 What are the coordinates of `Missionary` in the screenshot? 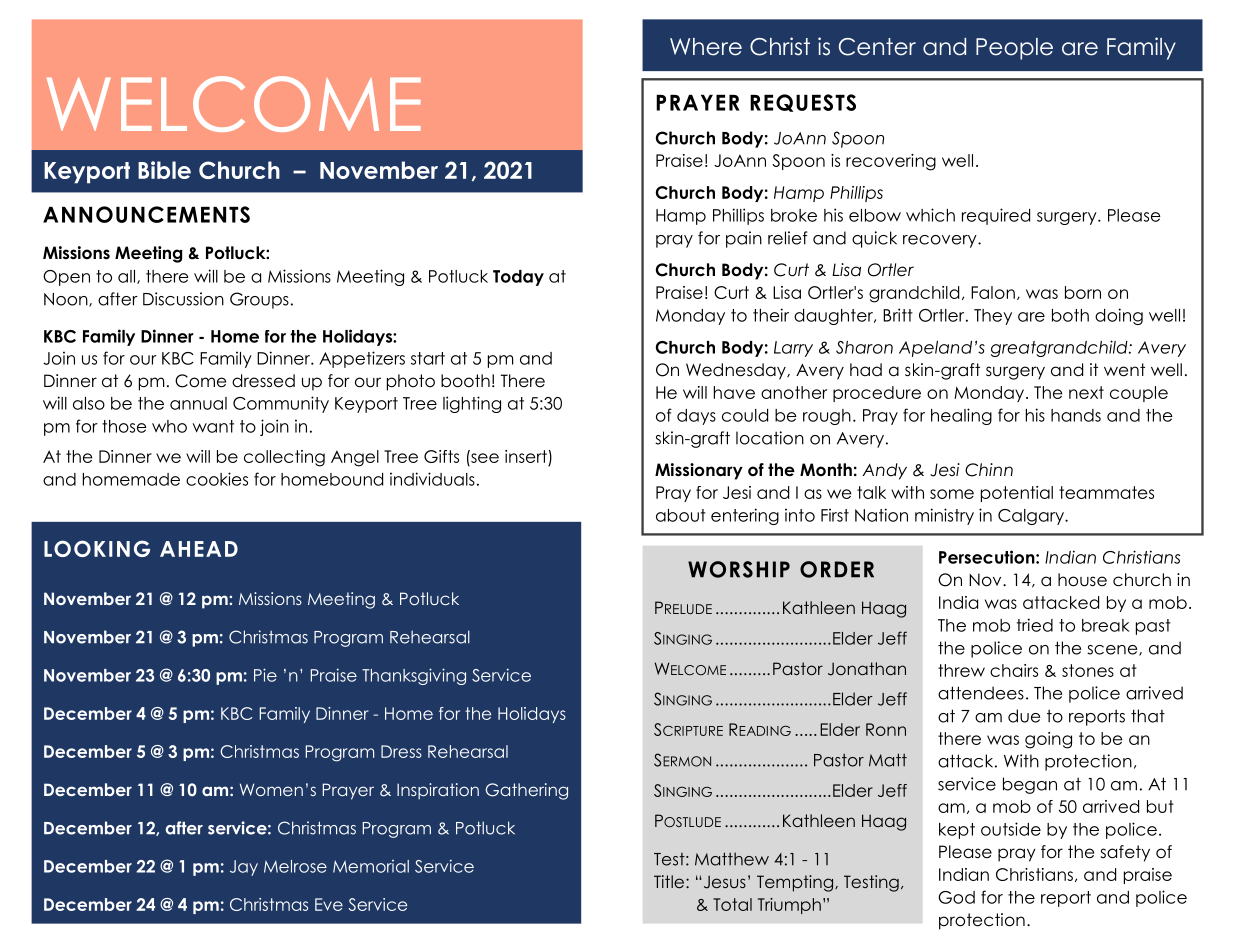 It's located at (699, 471).
